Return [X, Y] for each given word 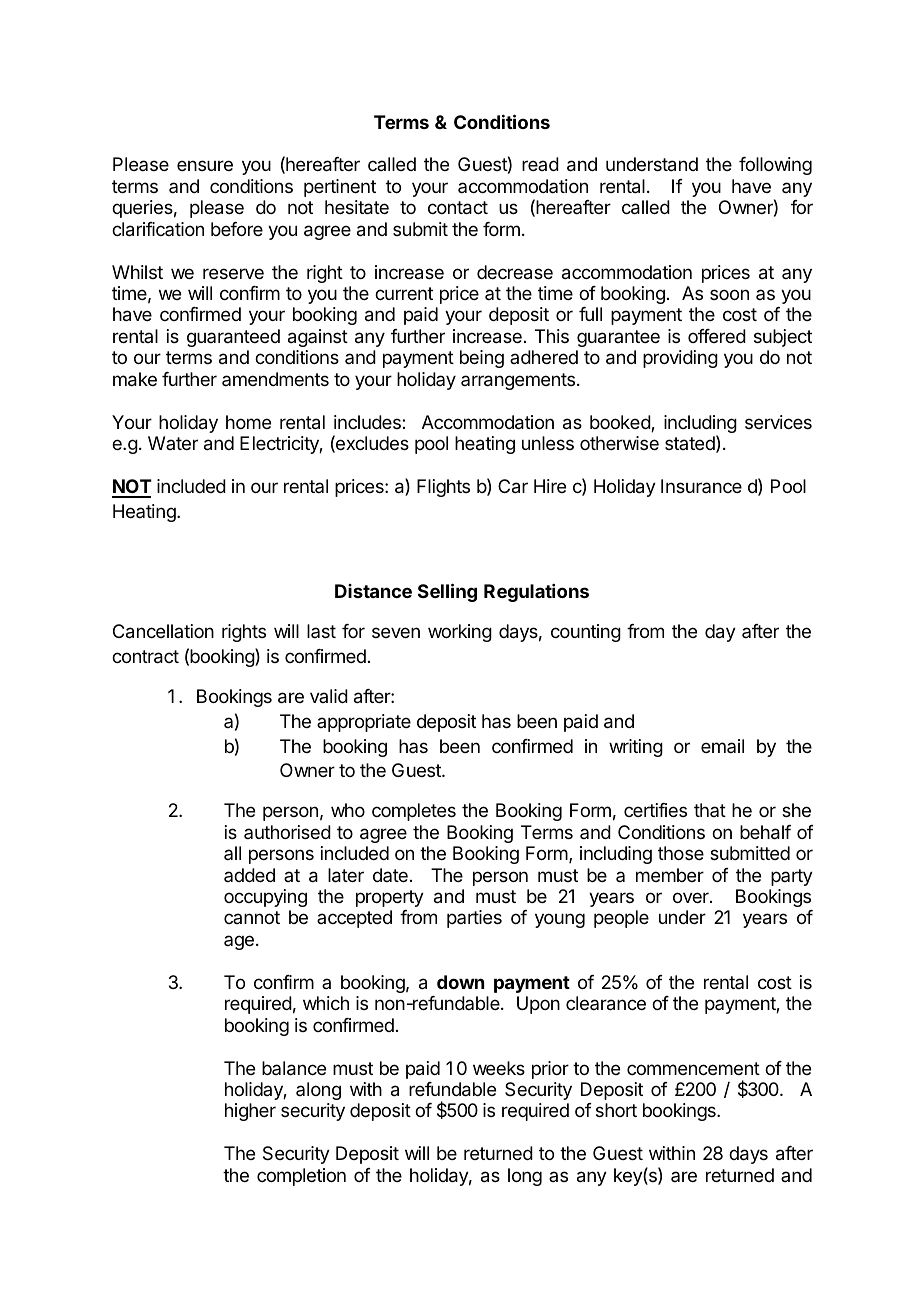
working [460, 633]
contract [145, 657]
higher [250, 1112]
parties [474, 919]
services [778, 422]
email [722, 746]
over [692, 897]
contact [458, 208]
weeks [499, 1068]
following [775, 166]
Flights [443, 488]
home [248, 422]
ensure [205, 165]
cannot [252, 917]
